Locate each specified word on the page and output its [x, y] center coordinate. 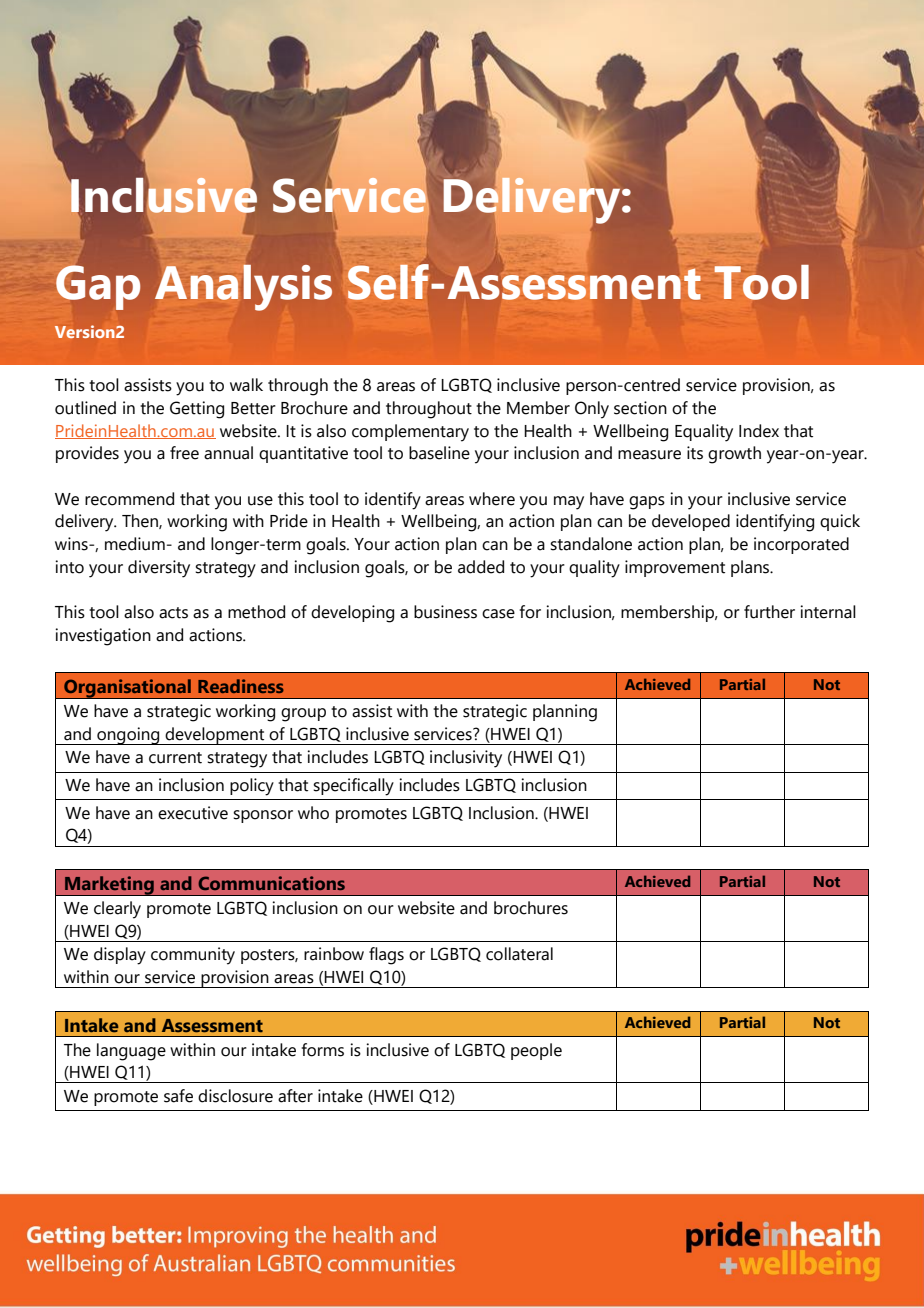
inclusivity [466, 759]
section [640, 408]
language [131, 1052]
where [492, 499]
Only [592, 410]
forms [323, 1050]
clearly [117, 910]
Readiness [241, 686]
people [536, 1051]
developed [691, 522]
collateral [519, 954]
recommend [129, 499]
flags [386, 956]
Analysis [243, 287]
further [769, 612]
